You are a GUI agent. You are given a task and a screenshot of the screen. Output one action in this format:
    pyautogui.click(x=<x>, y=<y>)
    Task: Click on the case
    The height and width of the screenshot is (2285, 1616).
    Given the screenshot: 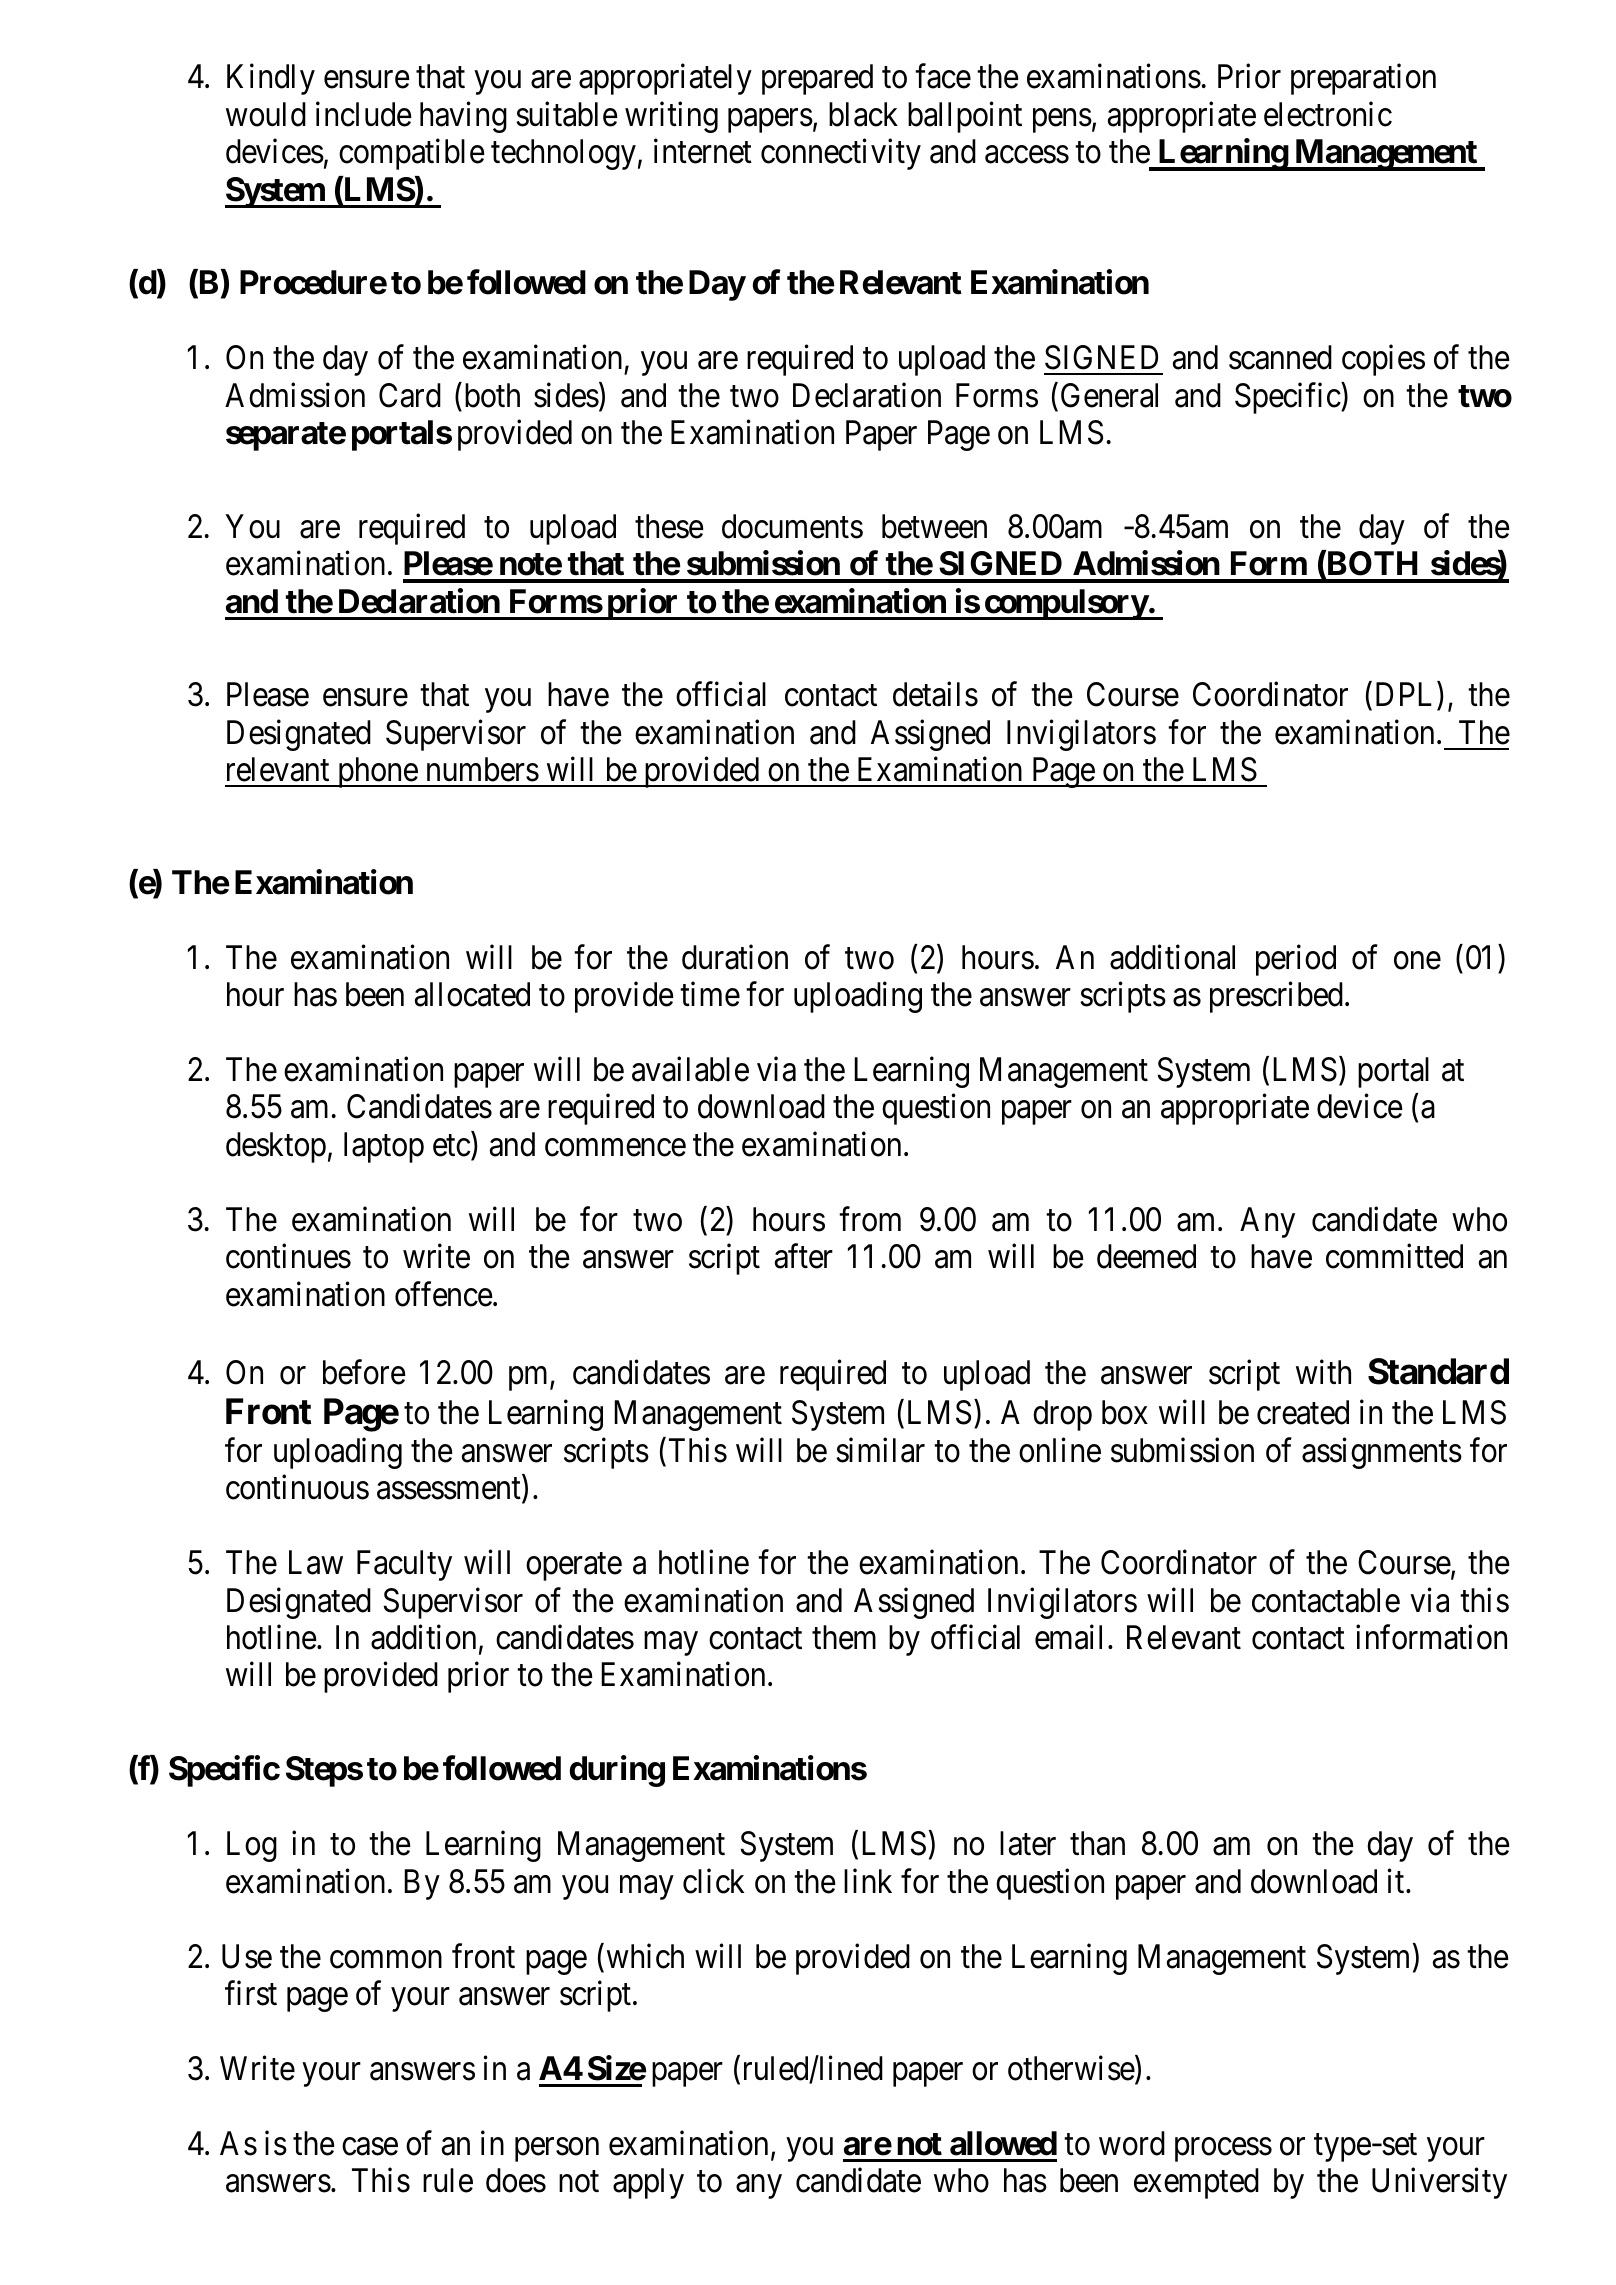 What is the action you would take?
    pyautogui.click(x=370, y=2147)
